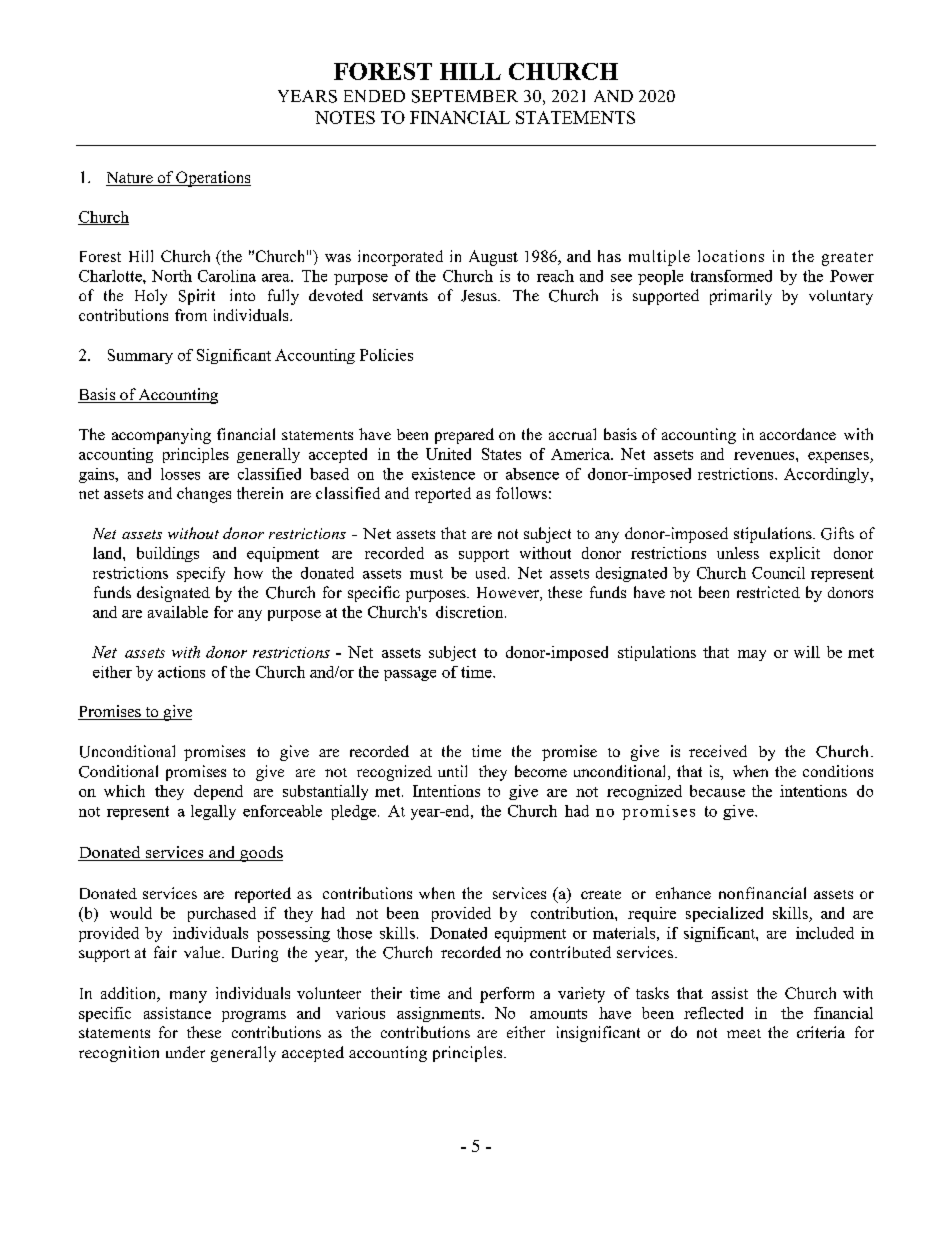  What do you see at coordinates (718, 751) in the screenshot?
I see `received` at bounding box center [718, 751].
